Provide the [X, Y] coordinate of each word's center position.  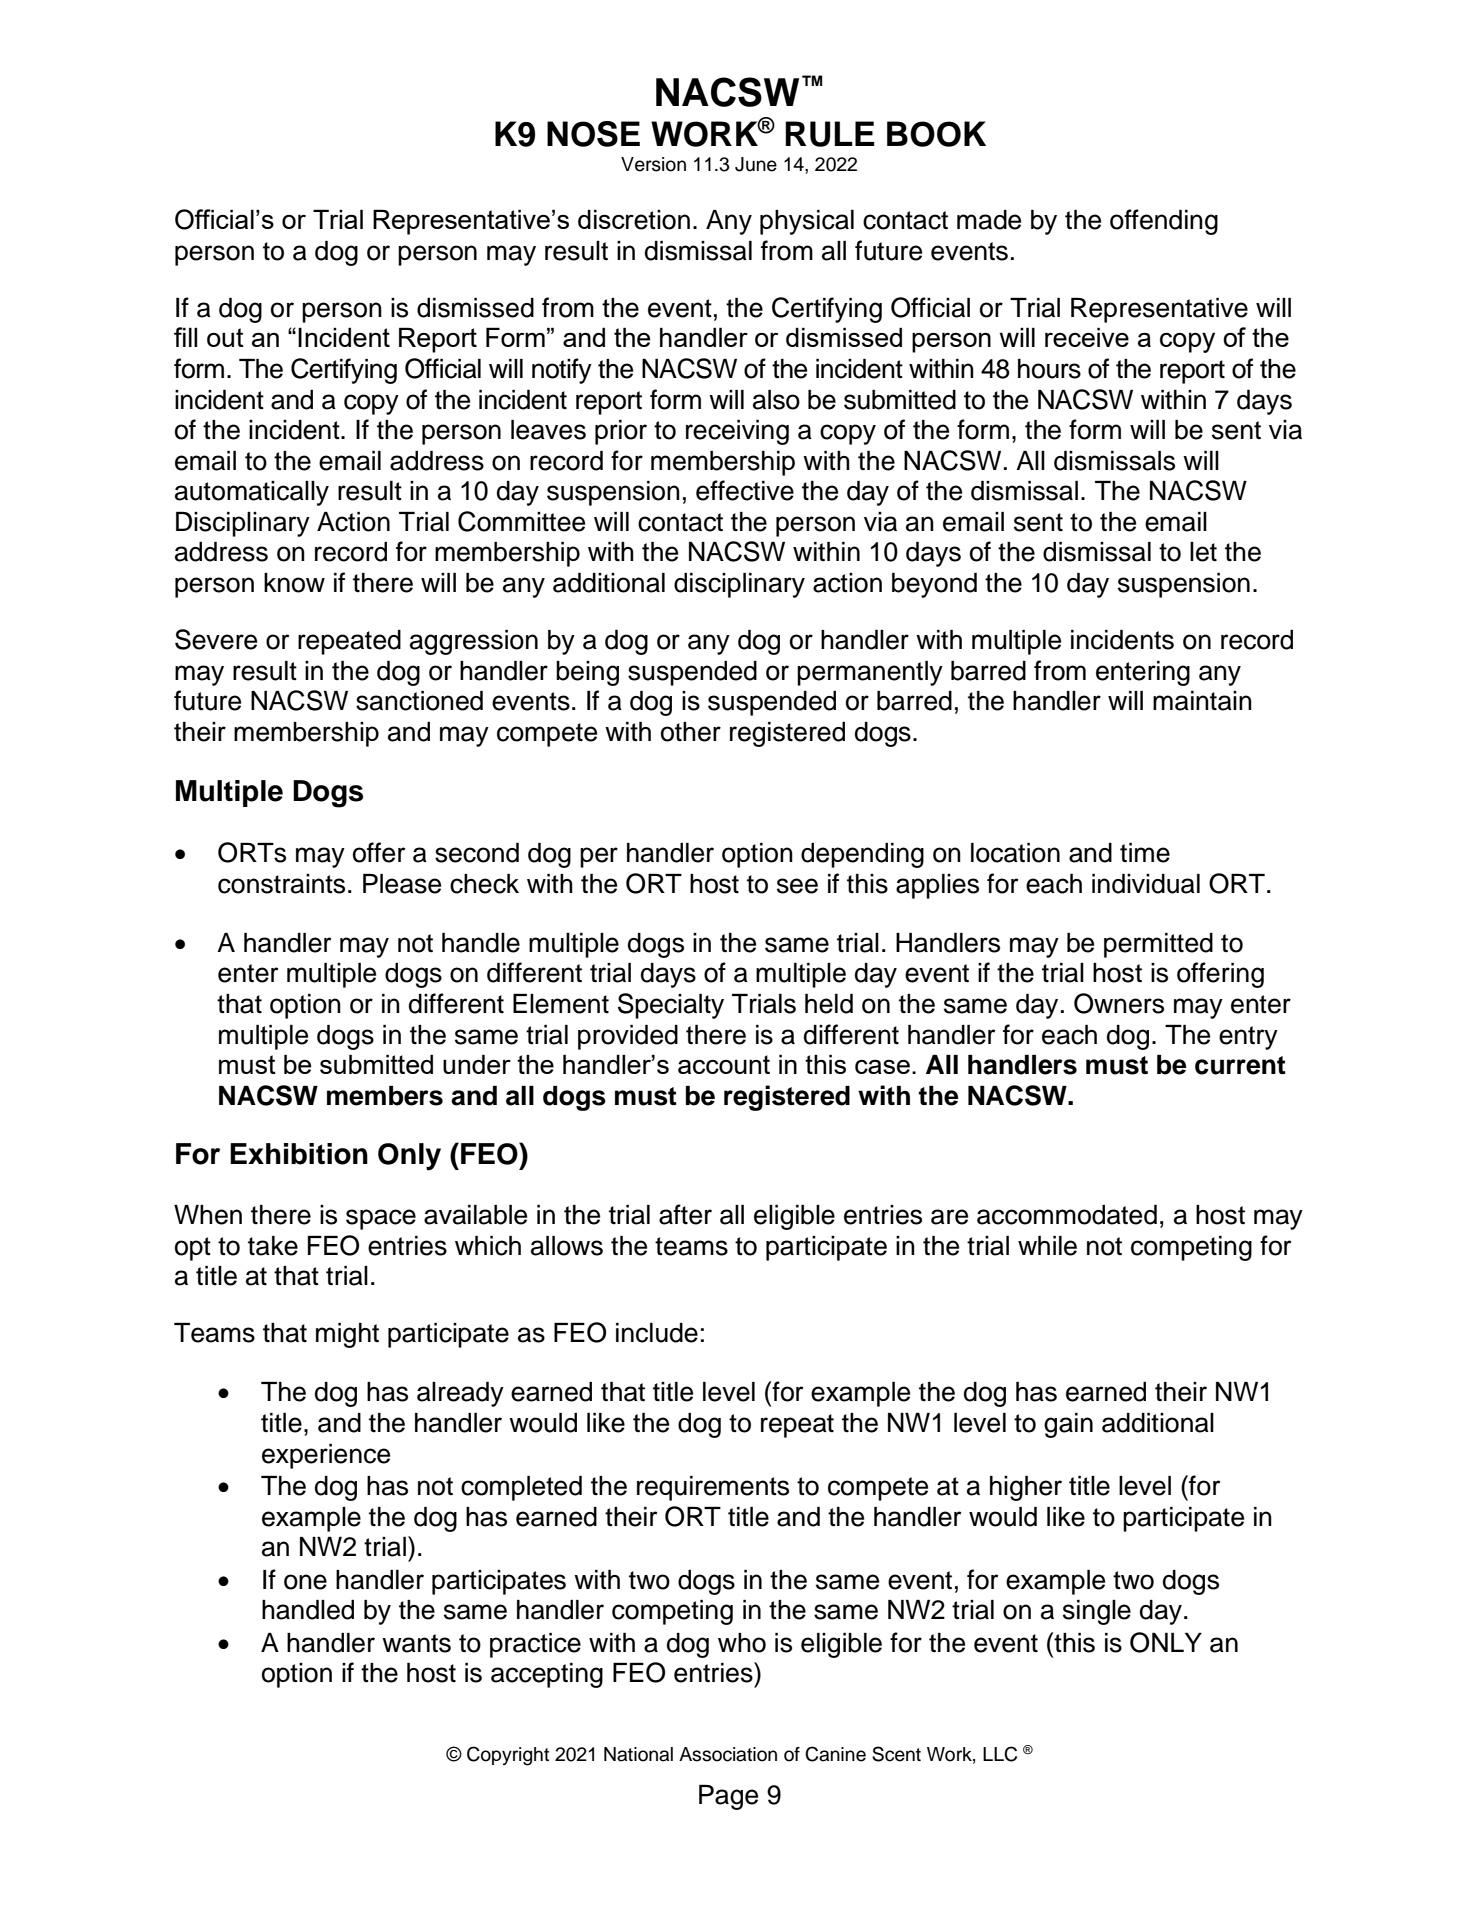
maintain [1202, 701]
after [685, 1214]
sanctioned [419, 701]
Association [728, 1754]
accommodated [1067, 1215]
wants [416, 1643]
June [756, 164]
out [225, 337]
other [691, 732]
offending [1164, 222]
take [273, 1246]
